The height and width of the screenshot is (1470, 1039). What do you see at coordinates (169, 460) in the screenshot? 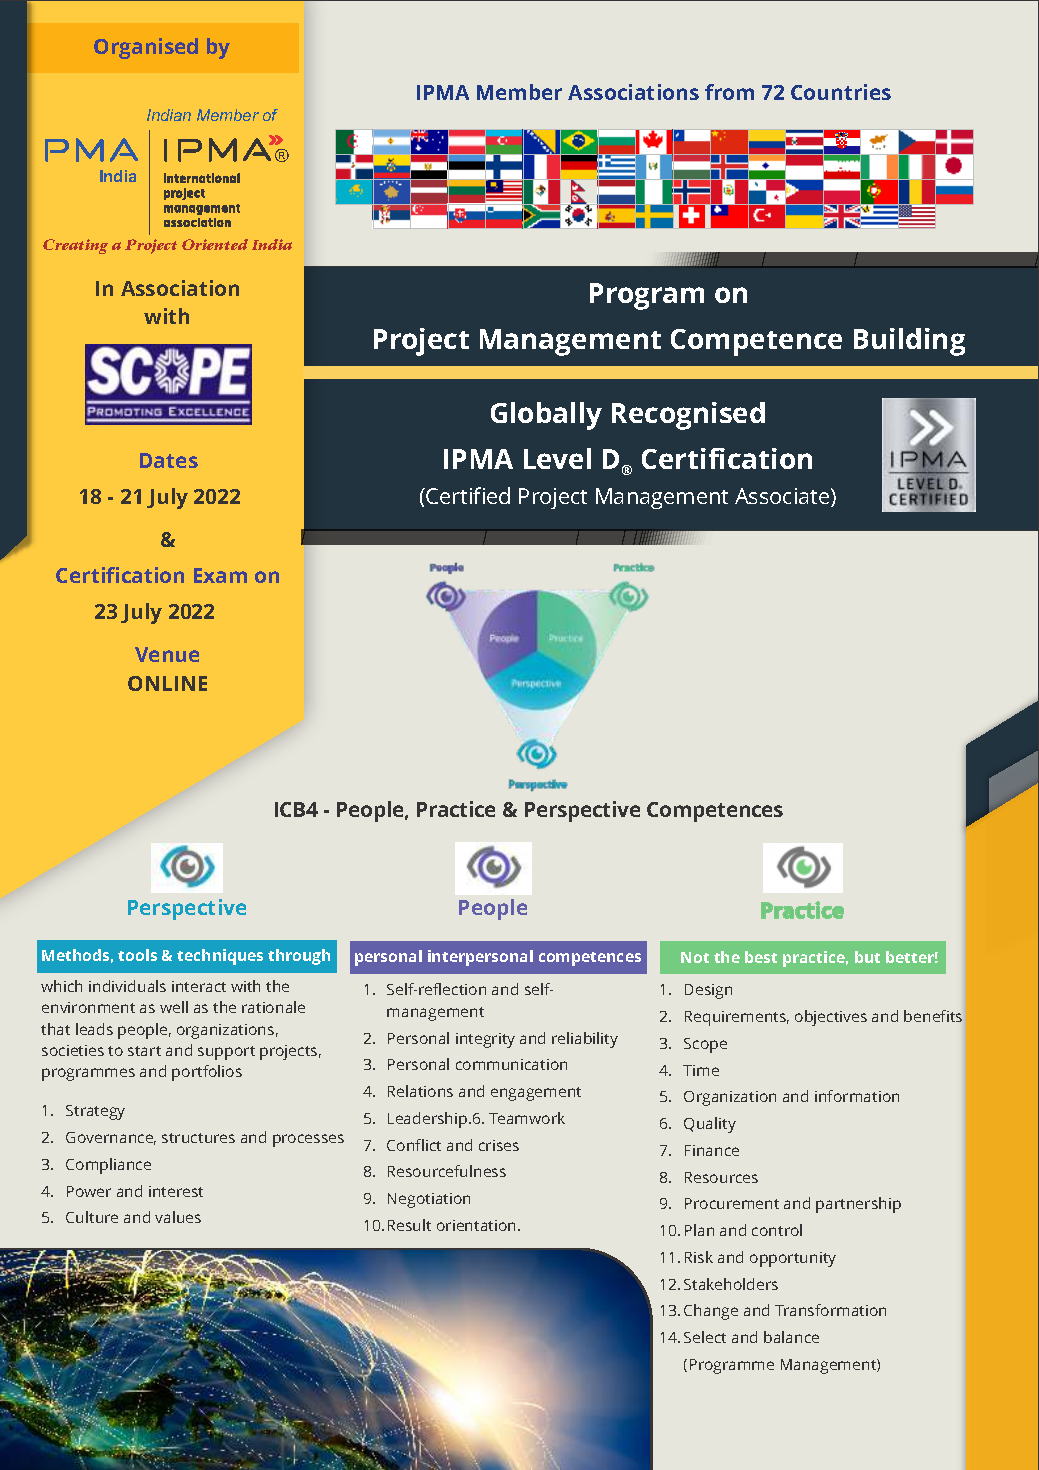
I see `Dates` at bounding box center [169, 460].
